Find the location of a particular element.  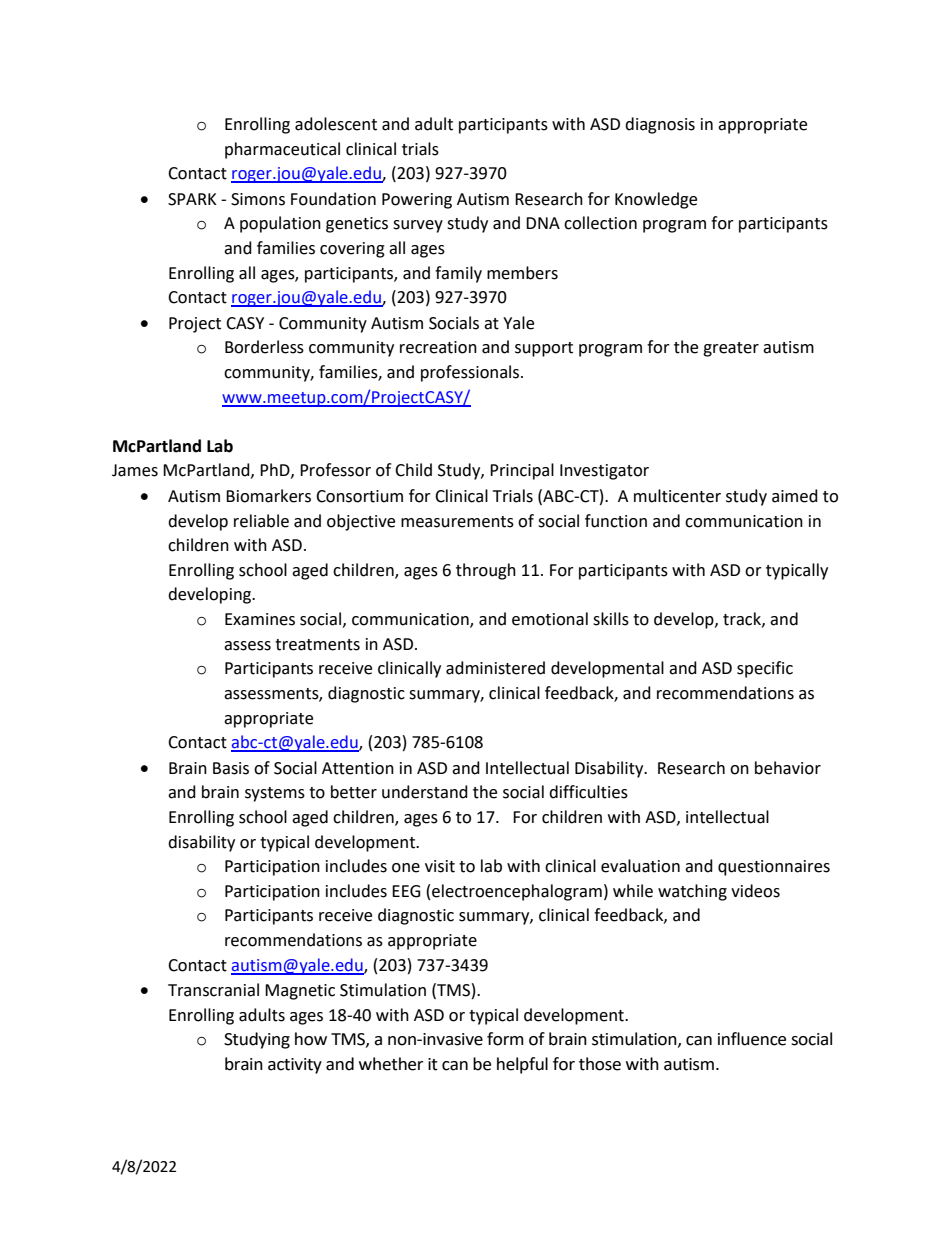

James is located at coordinates (135, 470).
